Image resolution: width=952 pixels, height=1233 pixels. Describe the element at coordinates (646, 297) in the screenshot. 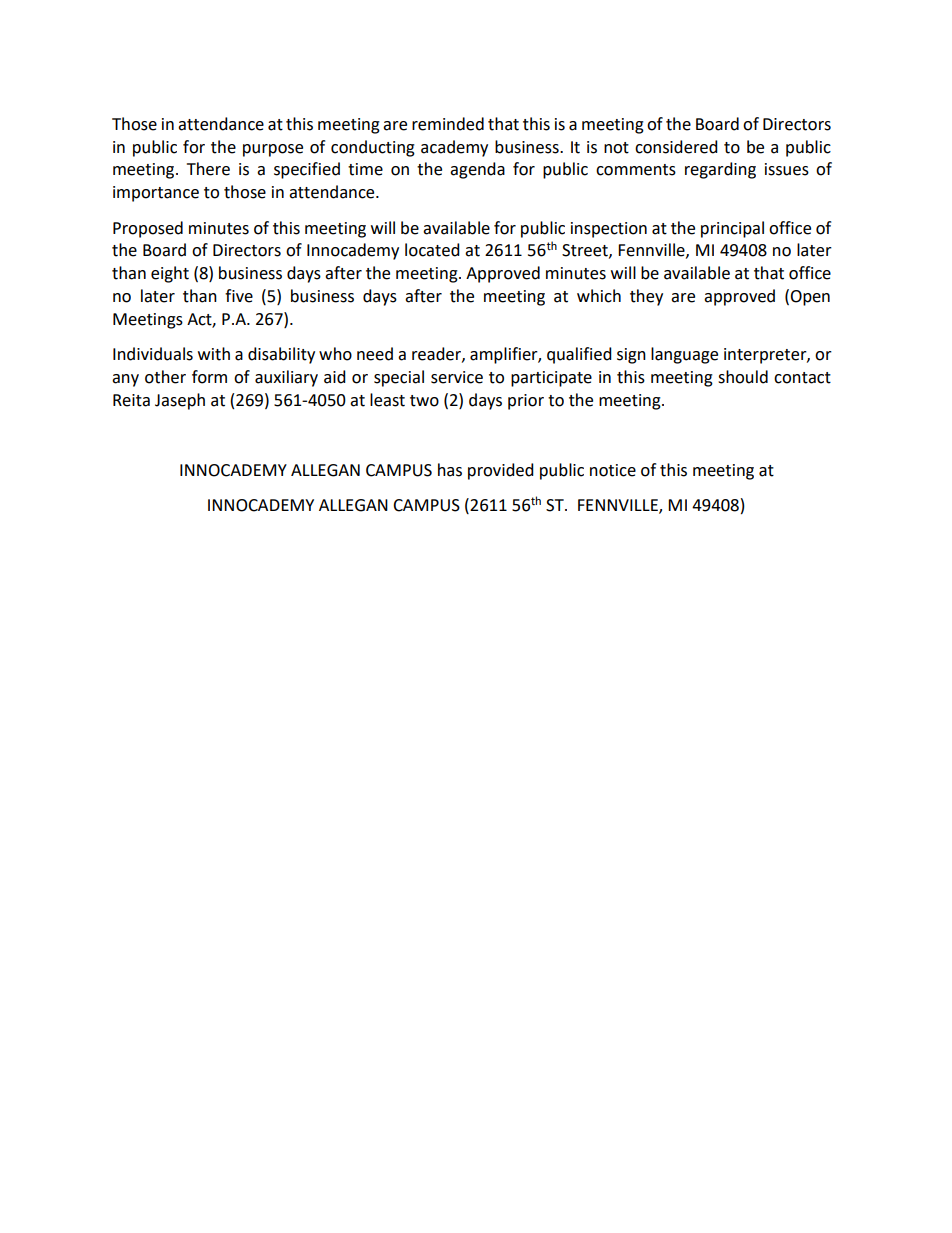

I see `they` at that location.
